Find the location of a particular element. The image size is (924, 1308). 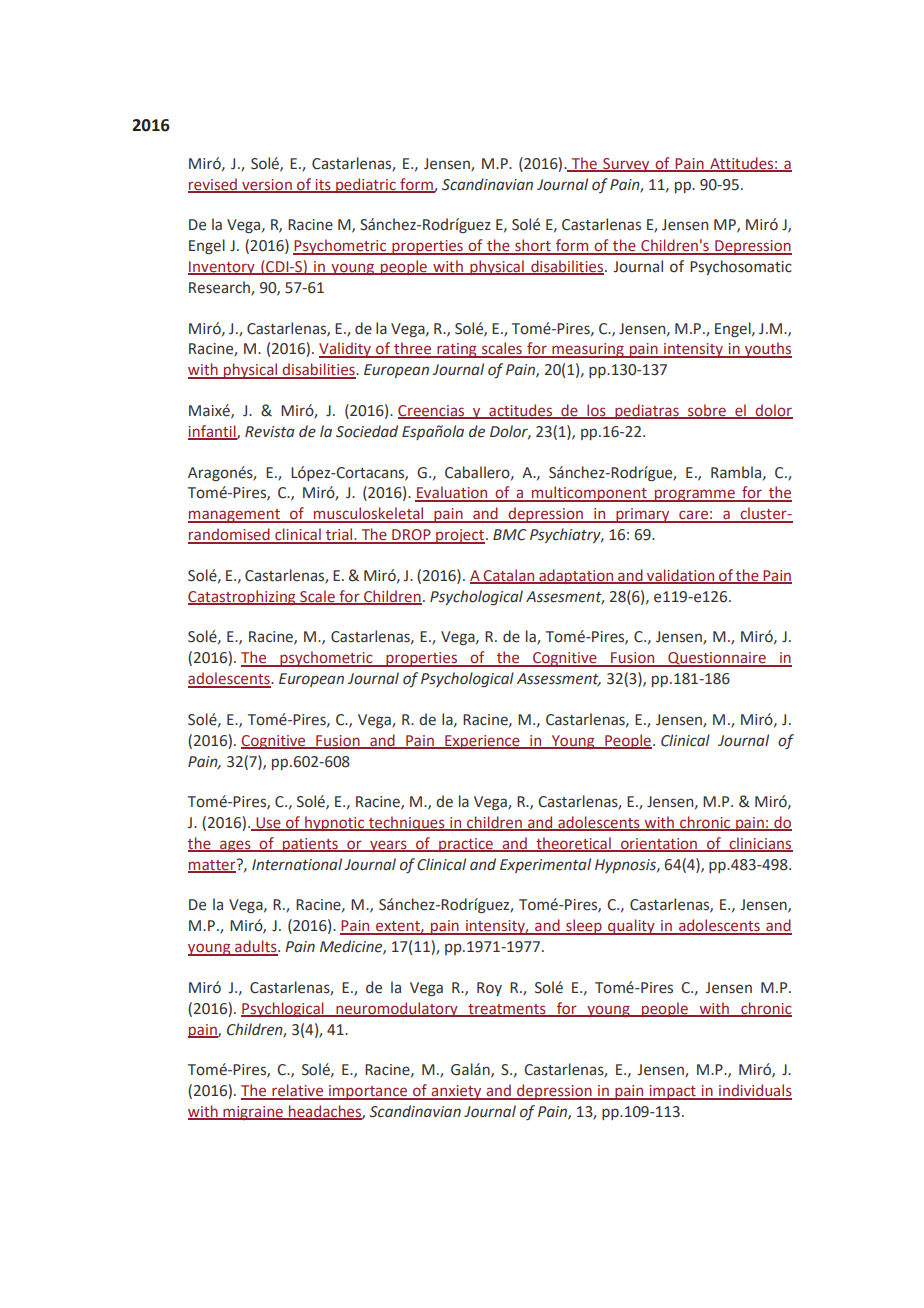

rating is located at coordinates (457, 350).
